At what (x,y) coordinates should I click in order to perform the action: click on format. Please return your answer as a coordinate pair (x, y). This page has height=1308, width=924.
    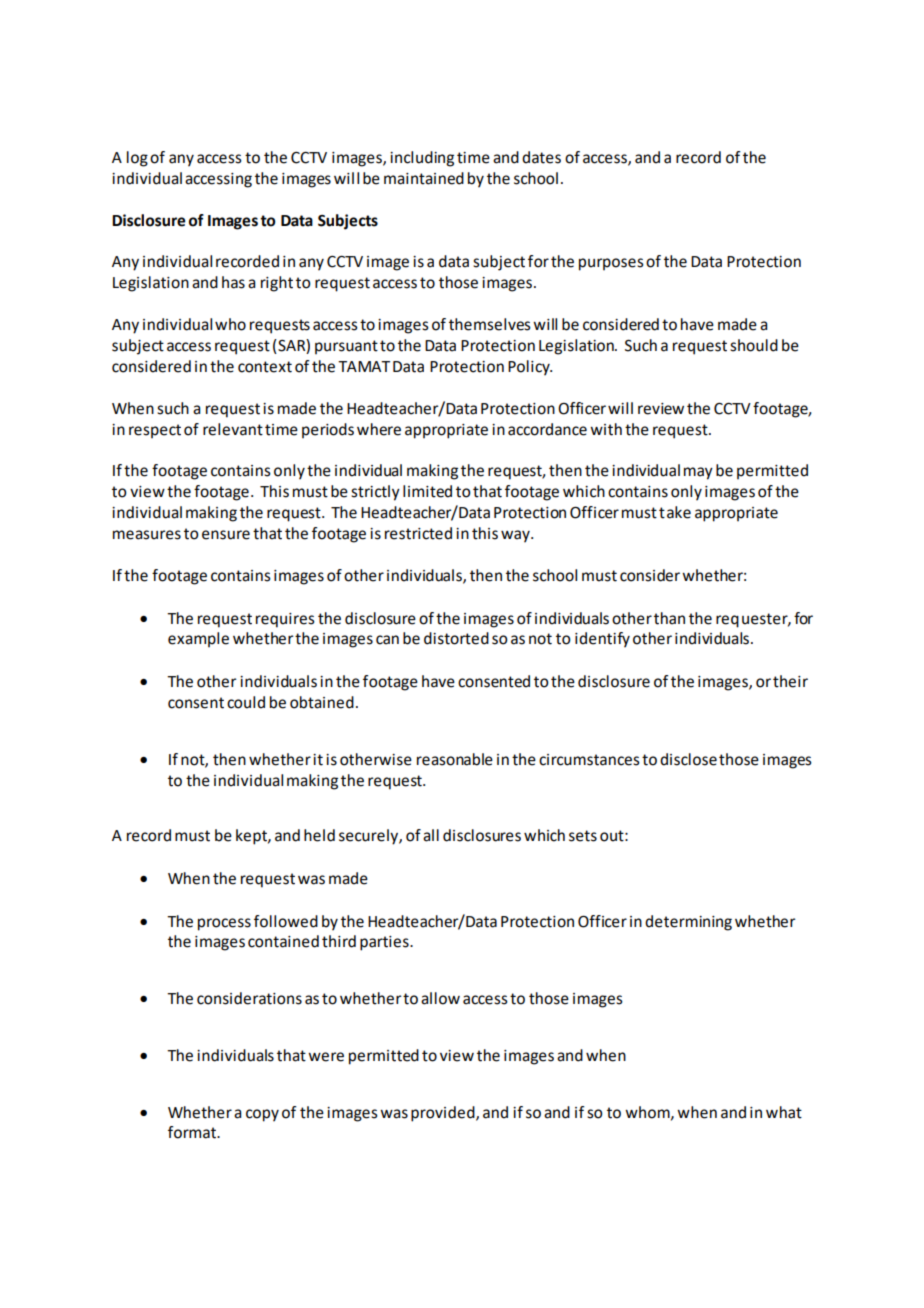
    Looking at the image, I should click on (193, 1132).
